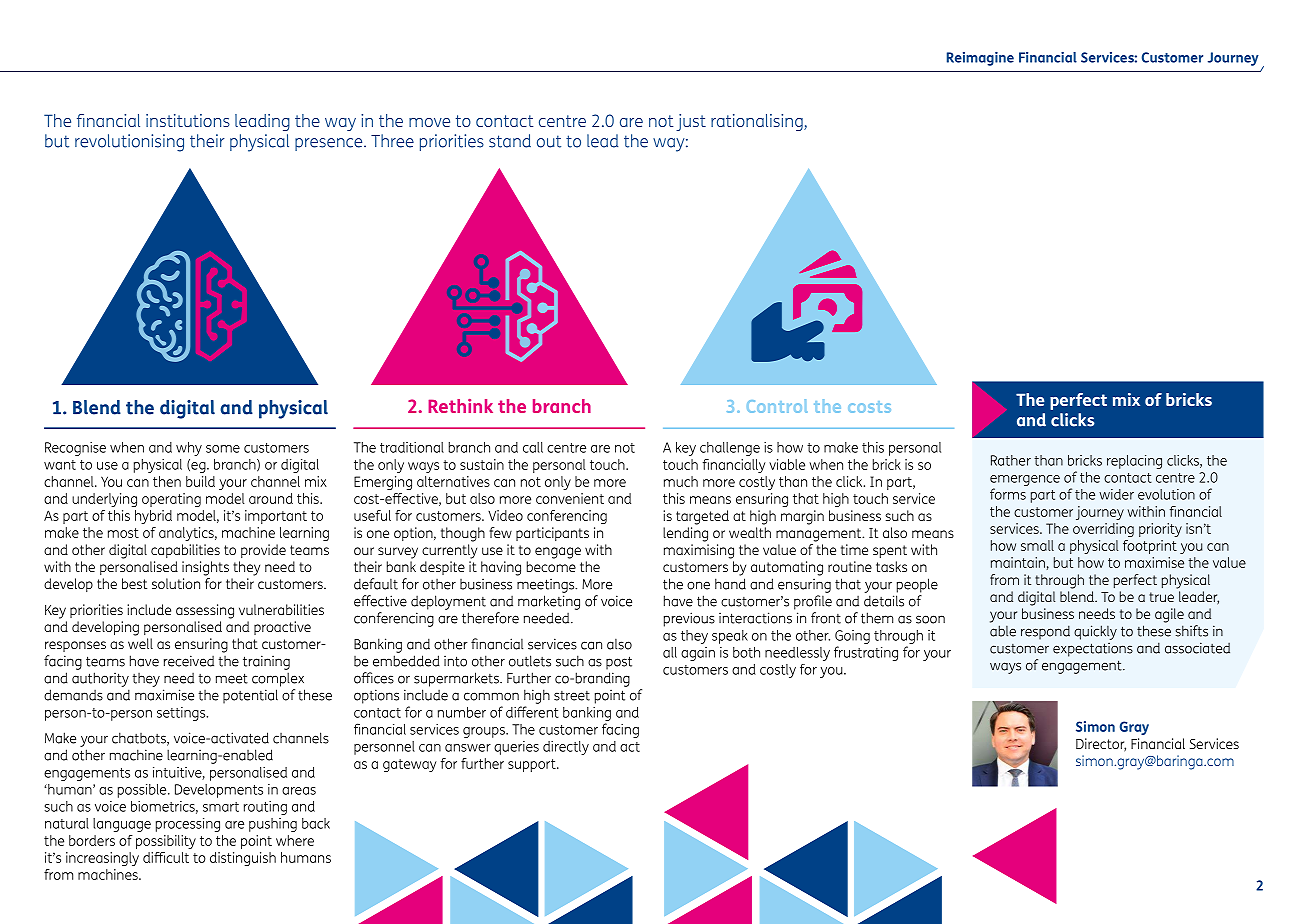  I want to click on Rather, so click(1011, 460).
